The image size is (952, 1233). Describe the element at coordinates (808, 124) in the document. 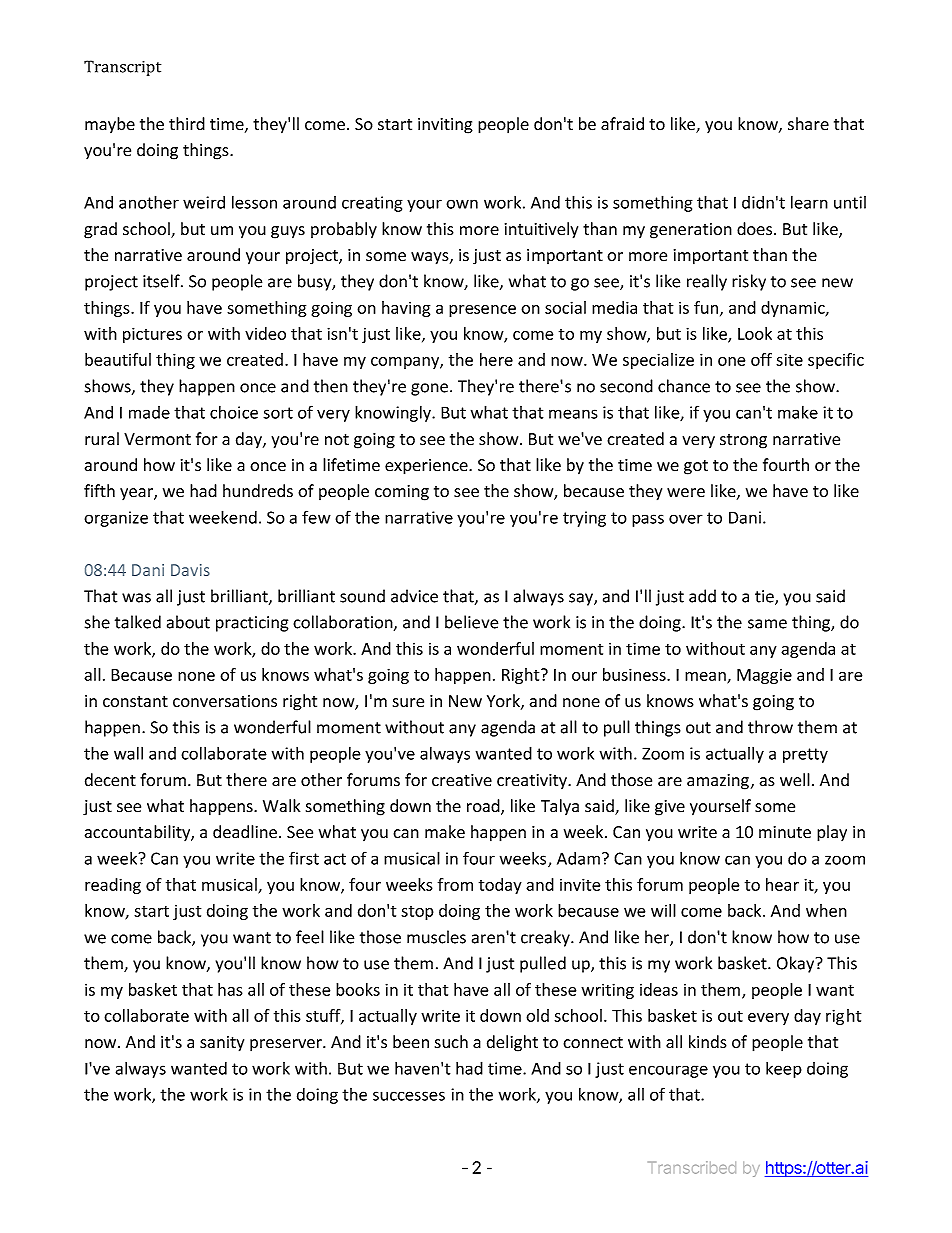

I see `share` at that location.
